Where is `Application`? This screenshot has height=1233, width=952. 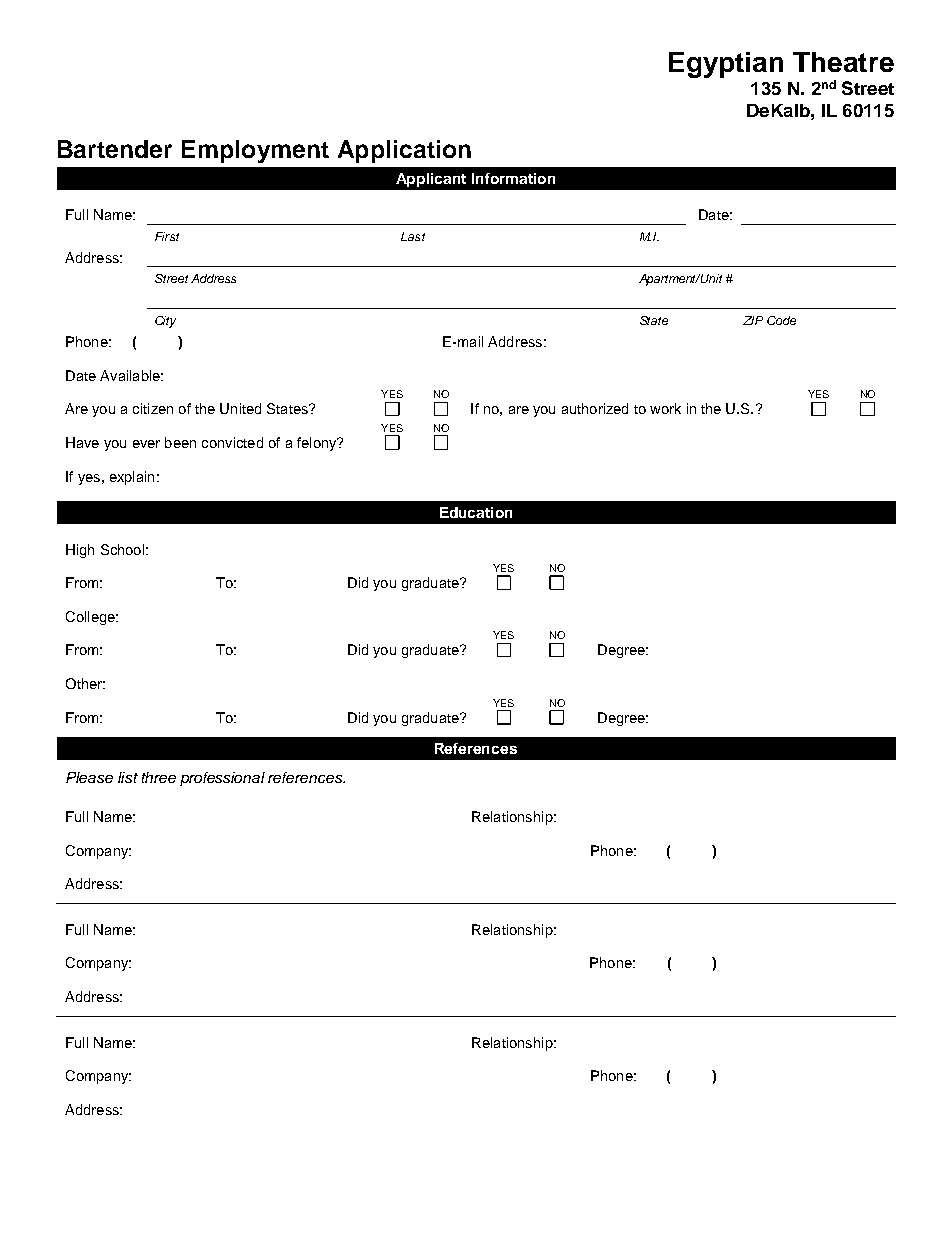
Application is located at coordinates (404, 151).
